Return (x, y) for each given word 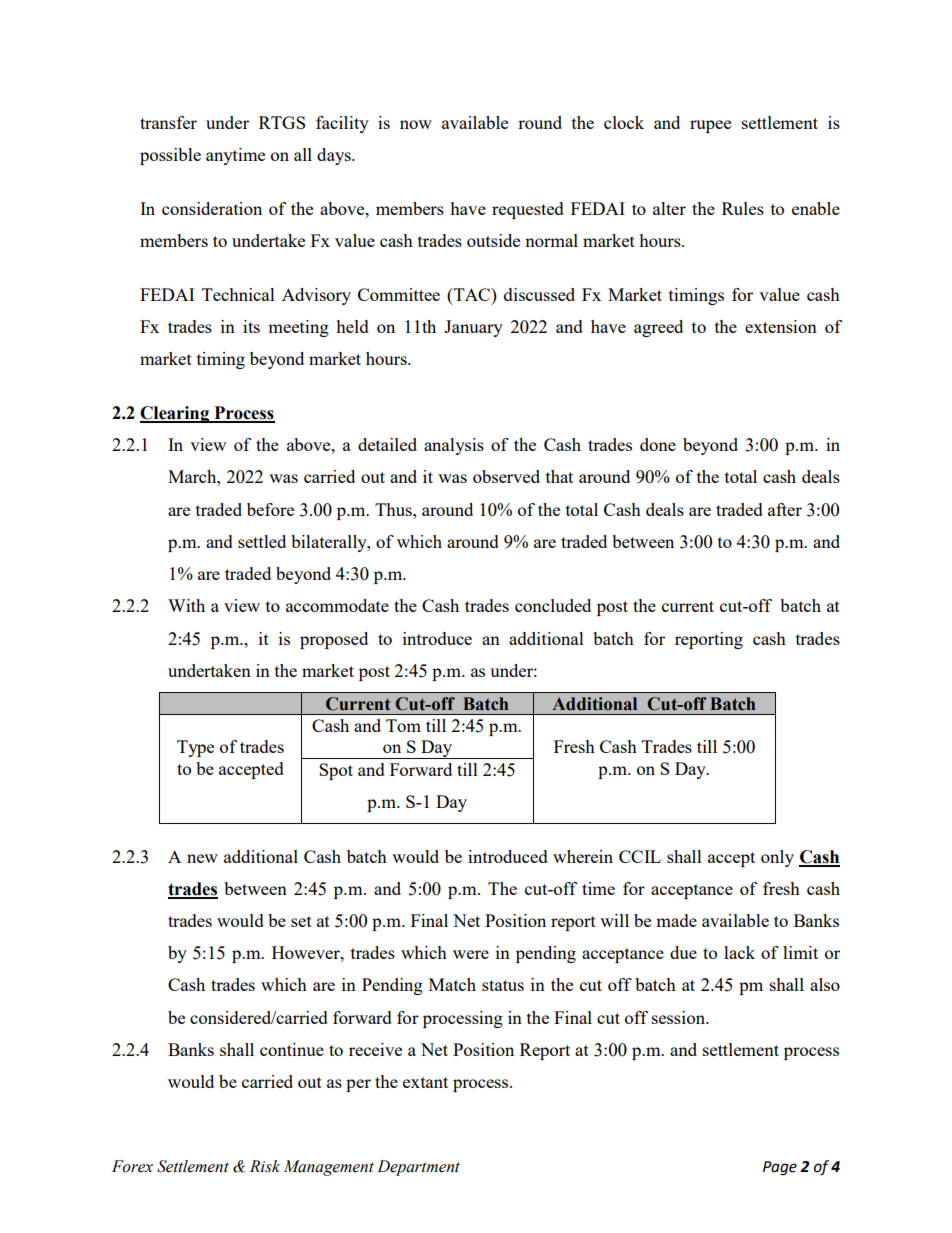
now (416, 124)
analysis (454, 446)
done (658, 444)
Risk (265, 1166)
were (471, 954)
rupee (710, 126)
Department (418, 1168)
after (785, 509)
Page (780, 1168)
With (186, 605)
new (202, 858)
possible (170, 156)
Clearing (176, 414)
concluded (553, 605)
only (777, 858)
